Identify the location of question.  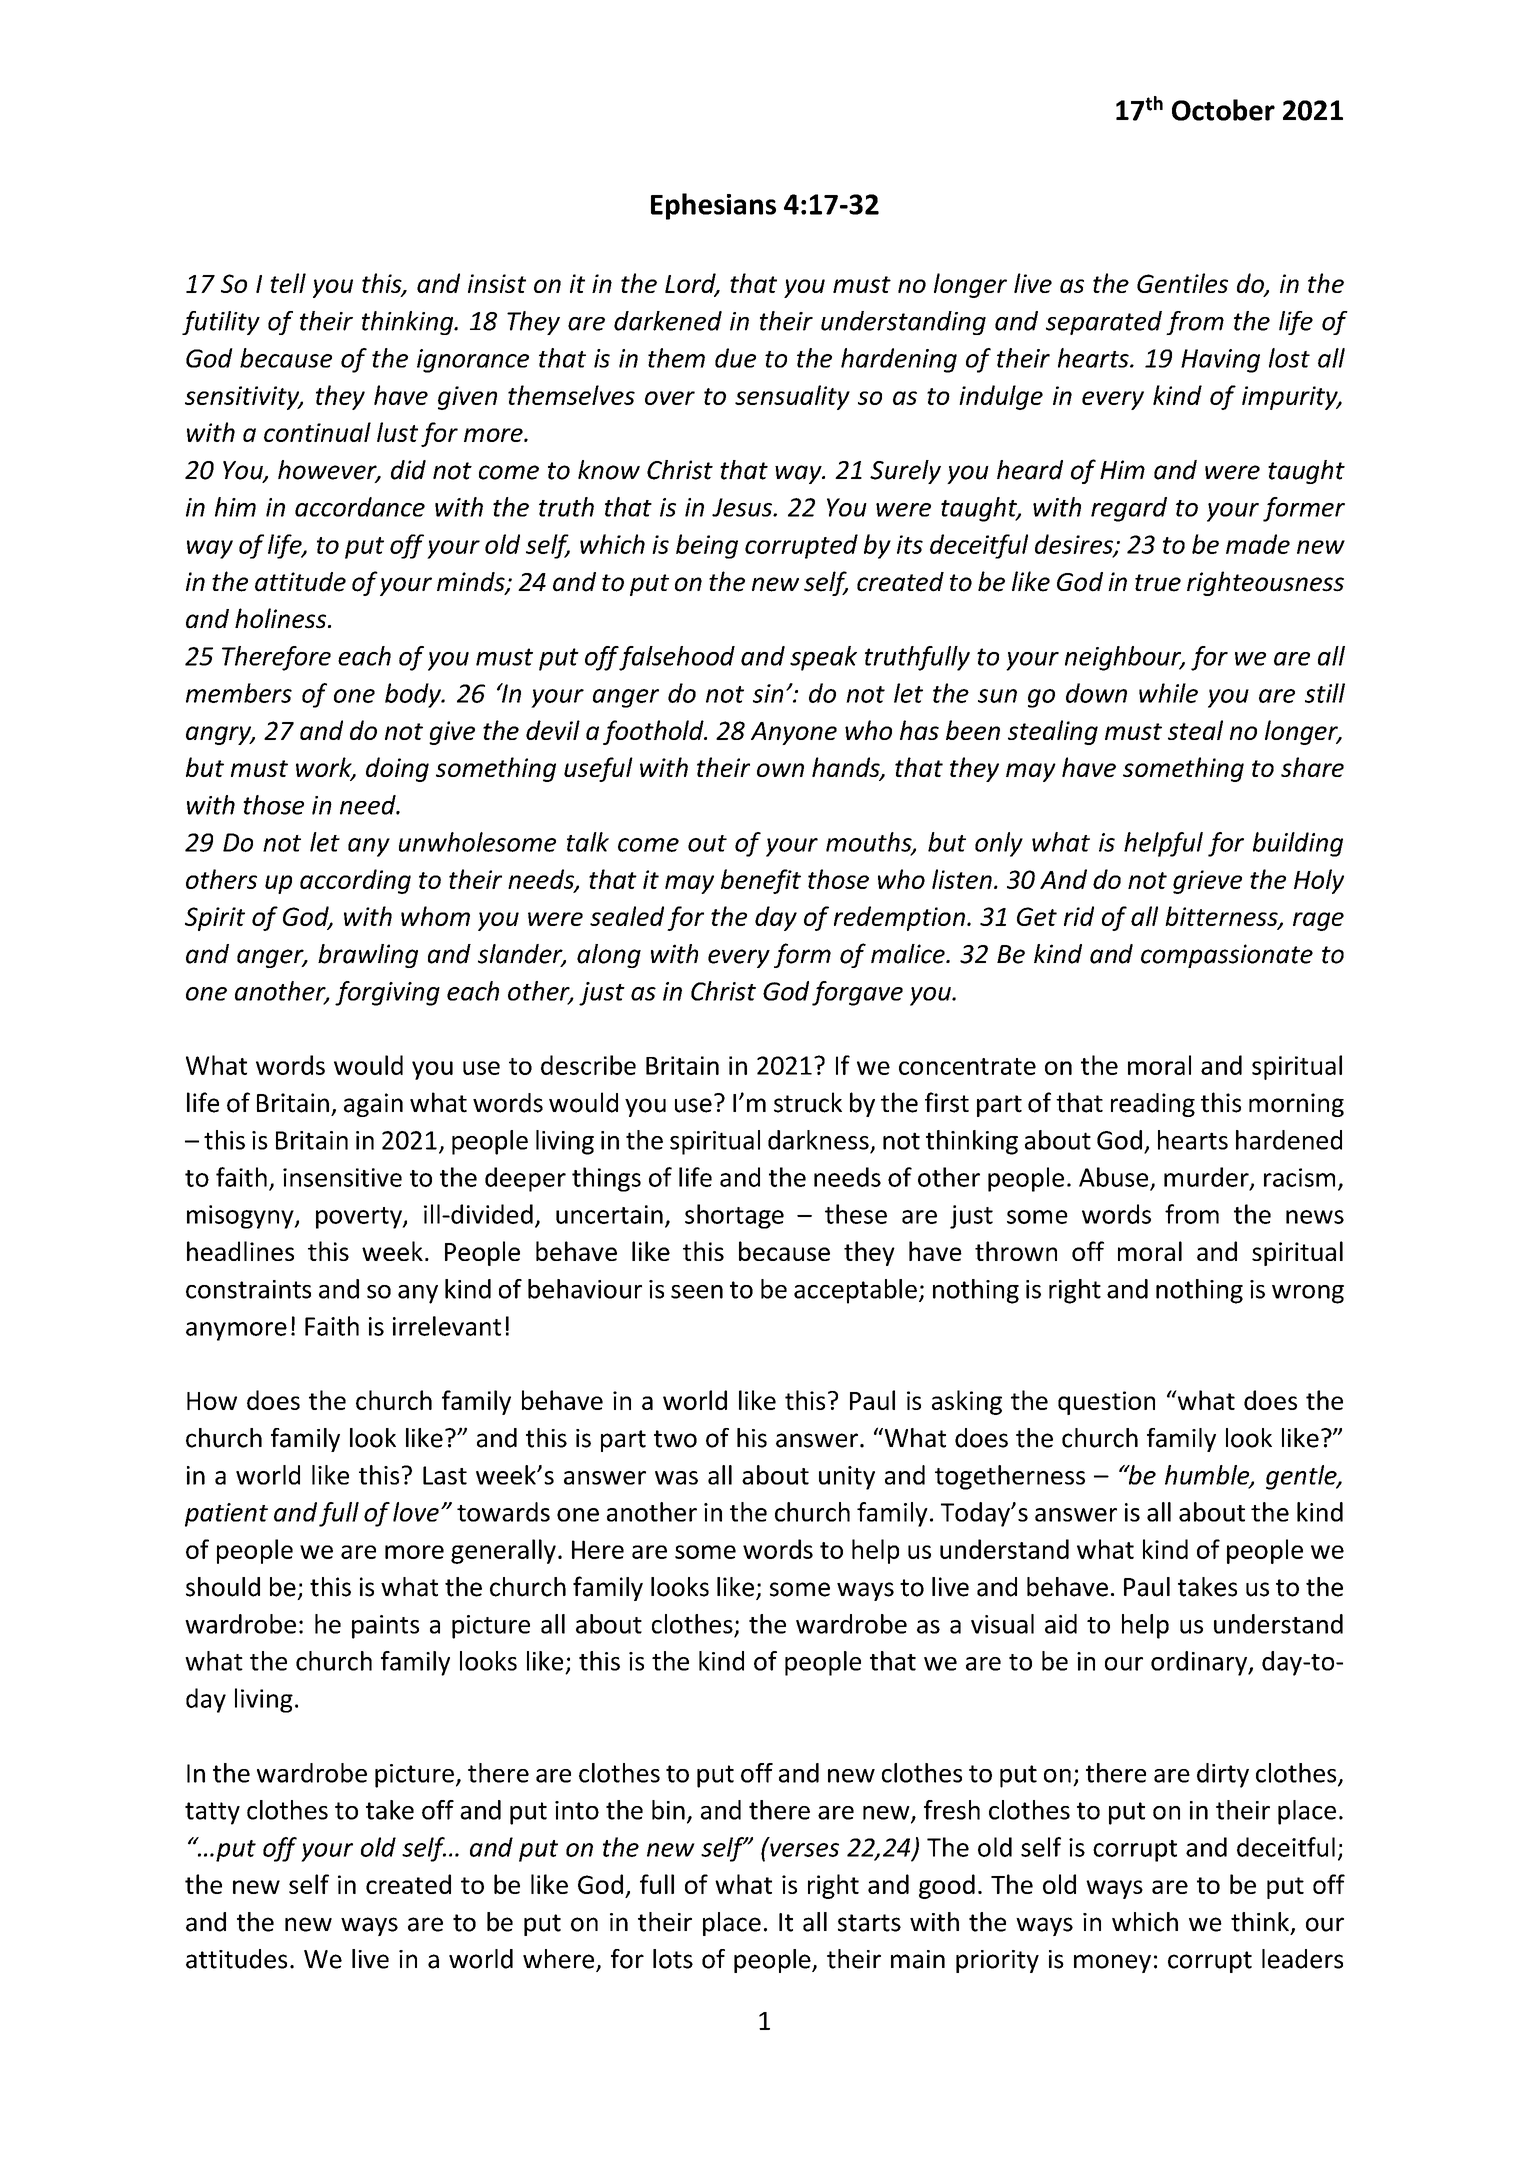
(1106, 1403).
